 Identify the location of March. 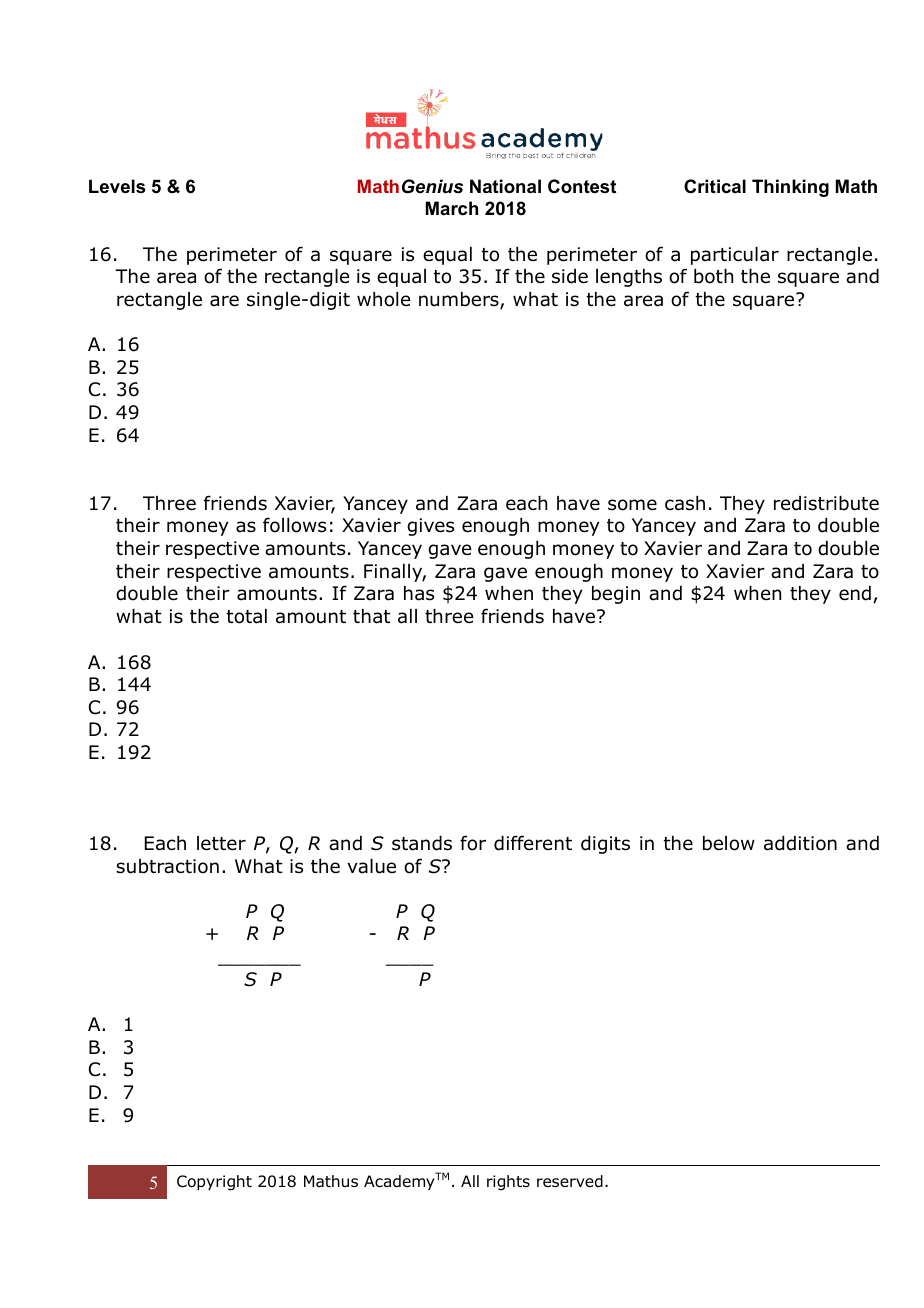
(452, 208).
